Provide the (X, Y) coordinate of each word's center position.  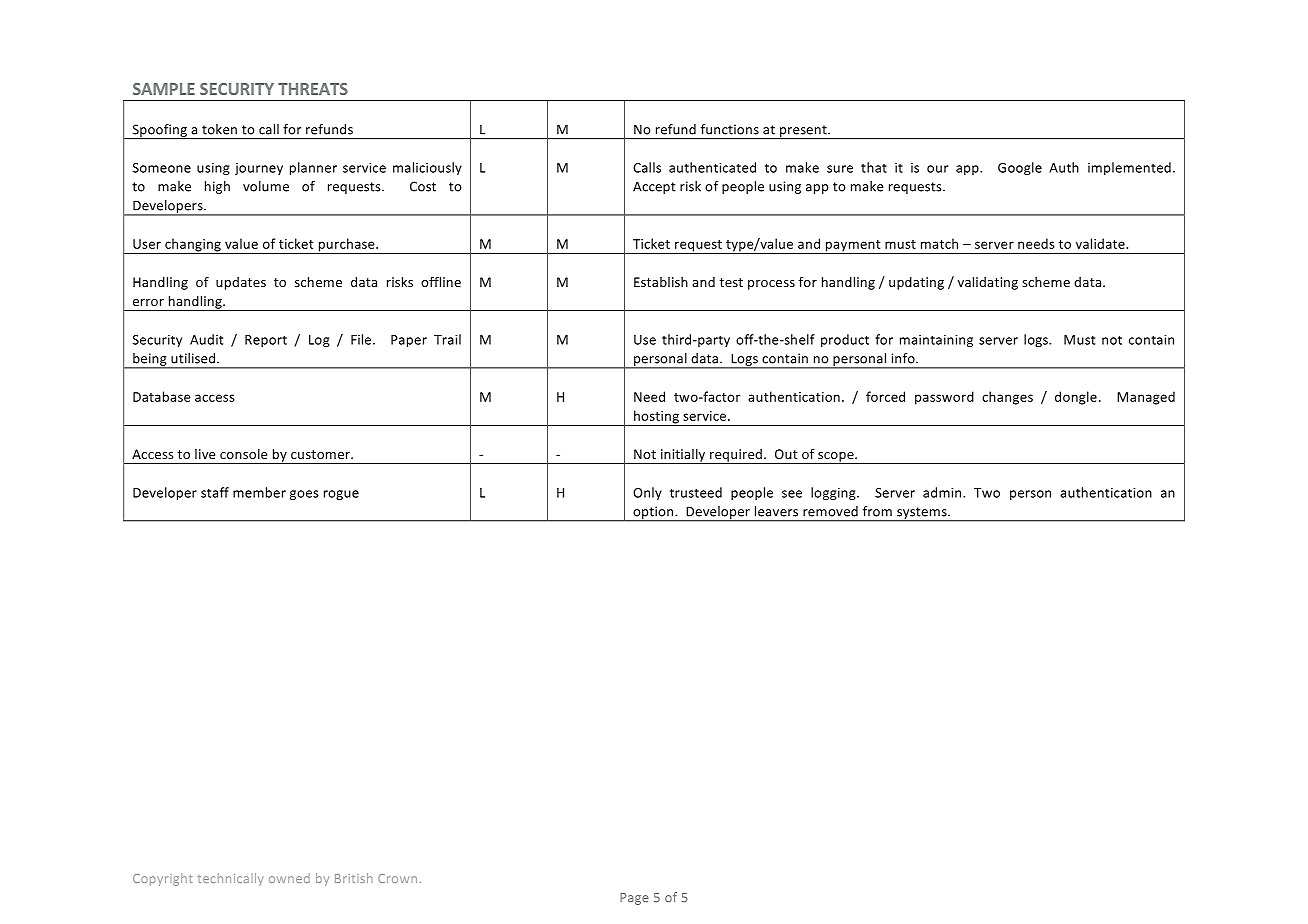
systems (922, 514)
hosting (657, 418)
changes (1007, 398)
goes (304, 495)
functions (730, 129)
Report (266, 341)
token (219, 129)
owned (289, 878)
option (653, 513)
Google (1020, 168)
